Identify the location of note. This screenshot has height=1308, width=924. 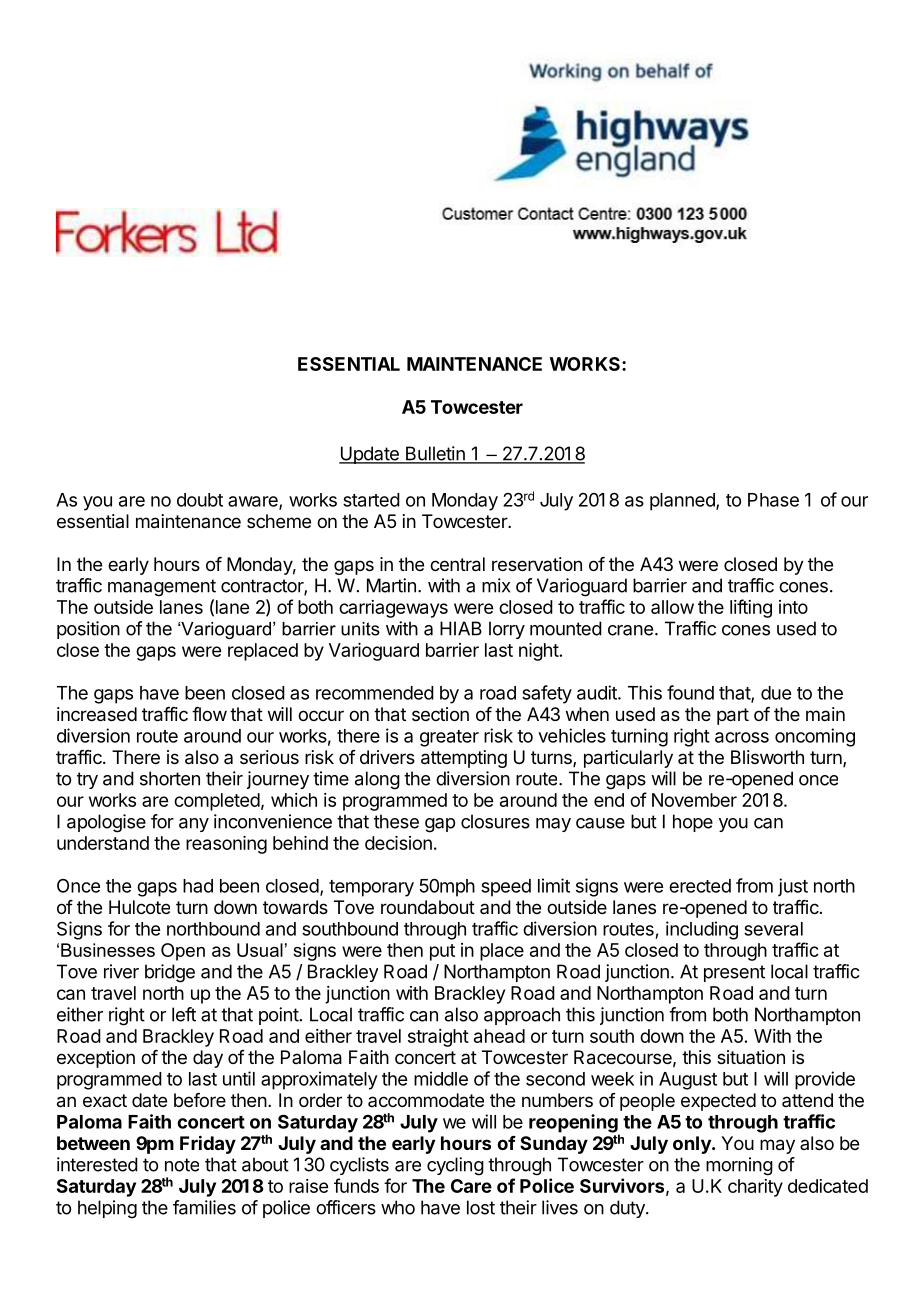
(182, 1165).
